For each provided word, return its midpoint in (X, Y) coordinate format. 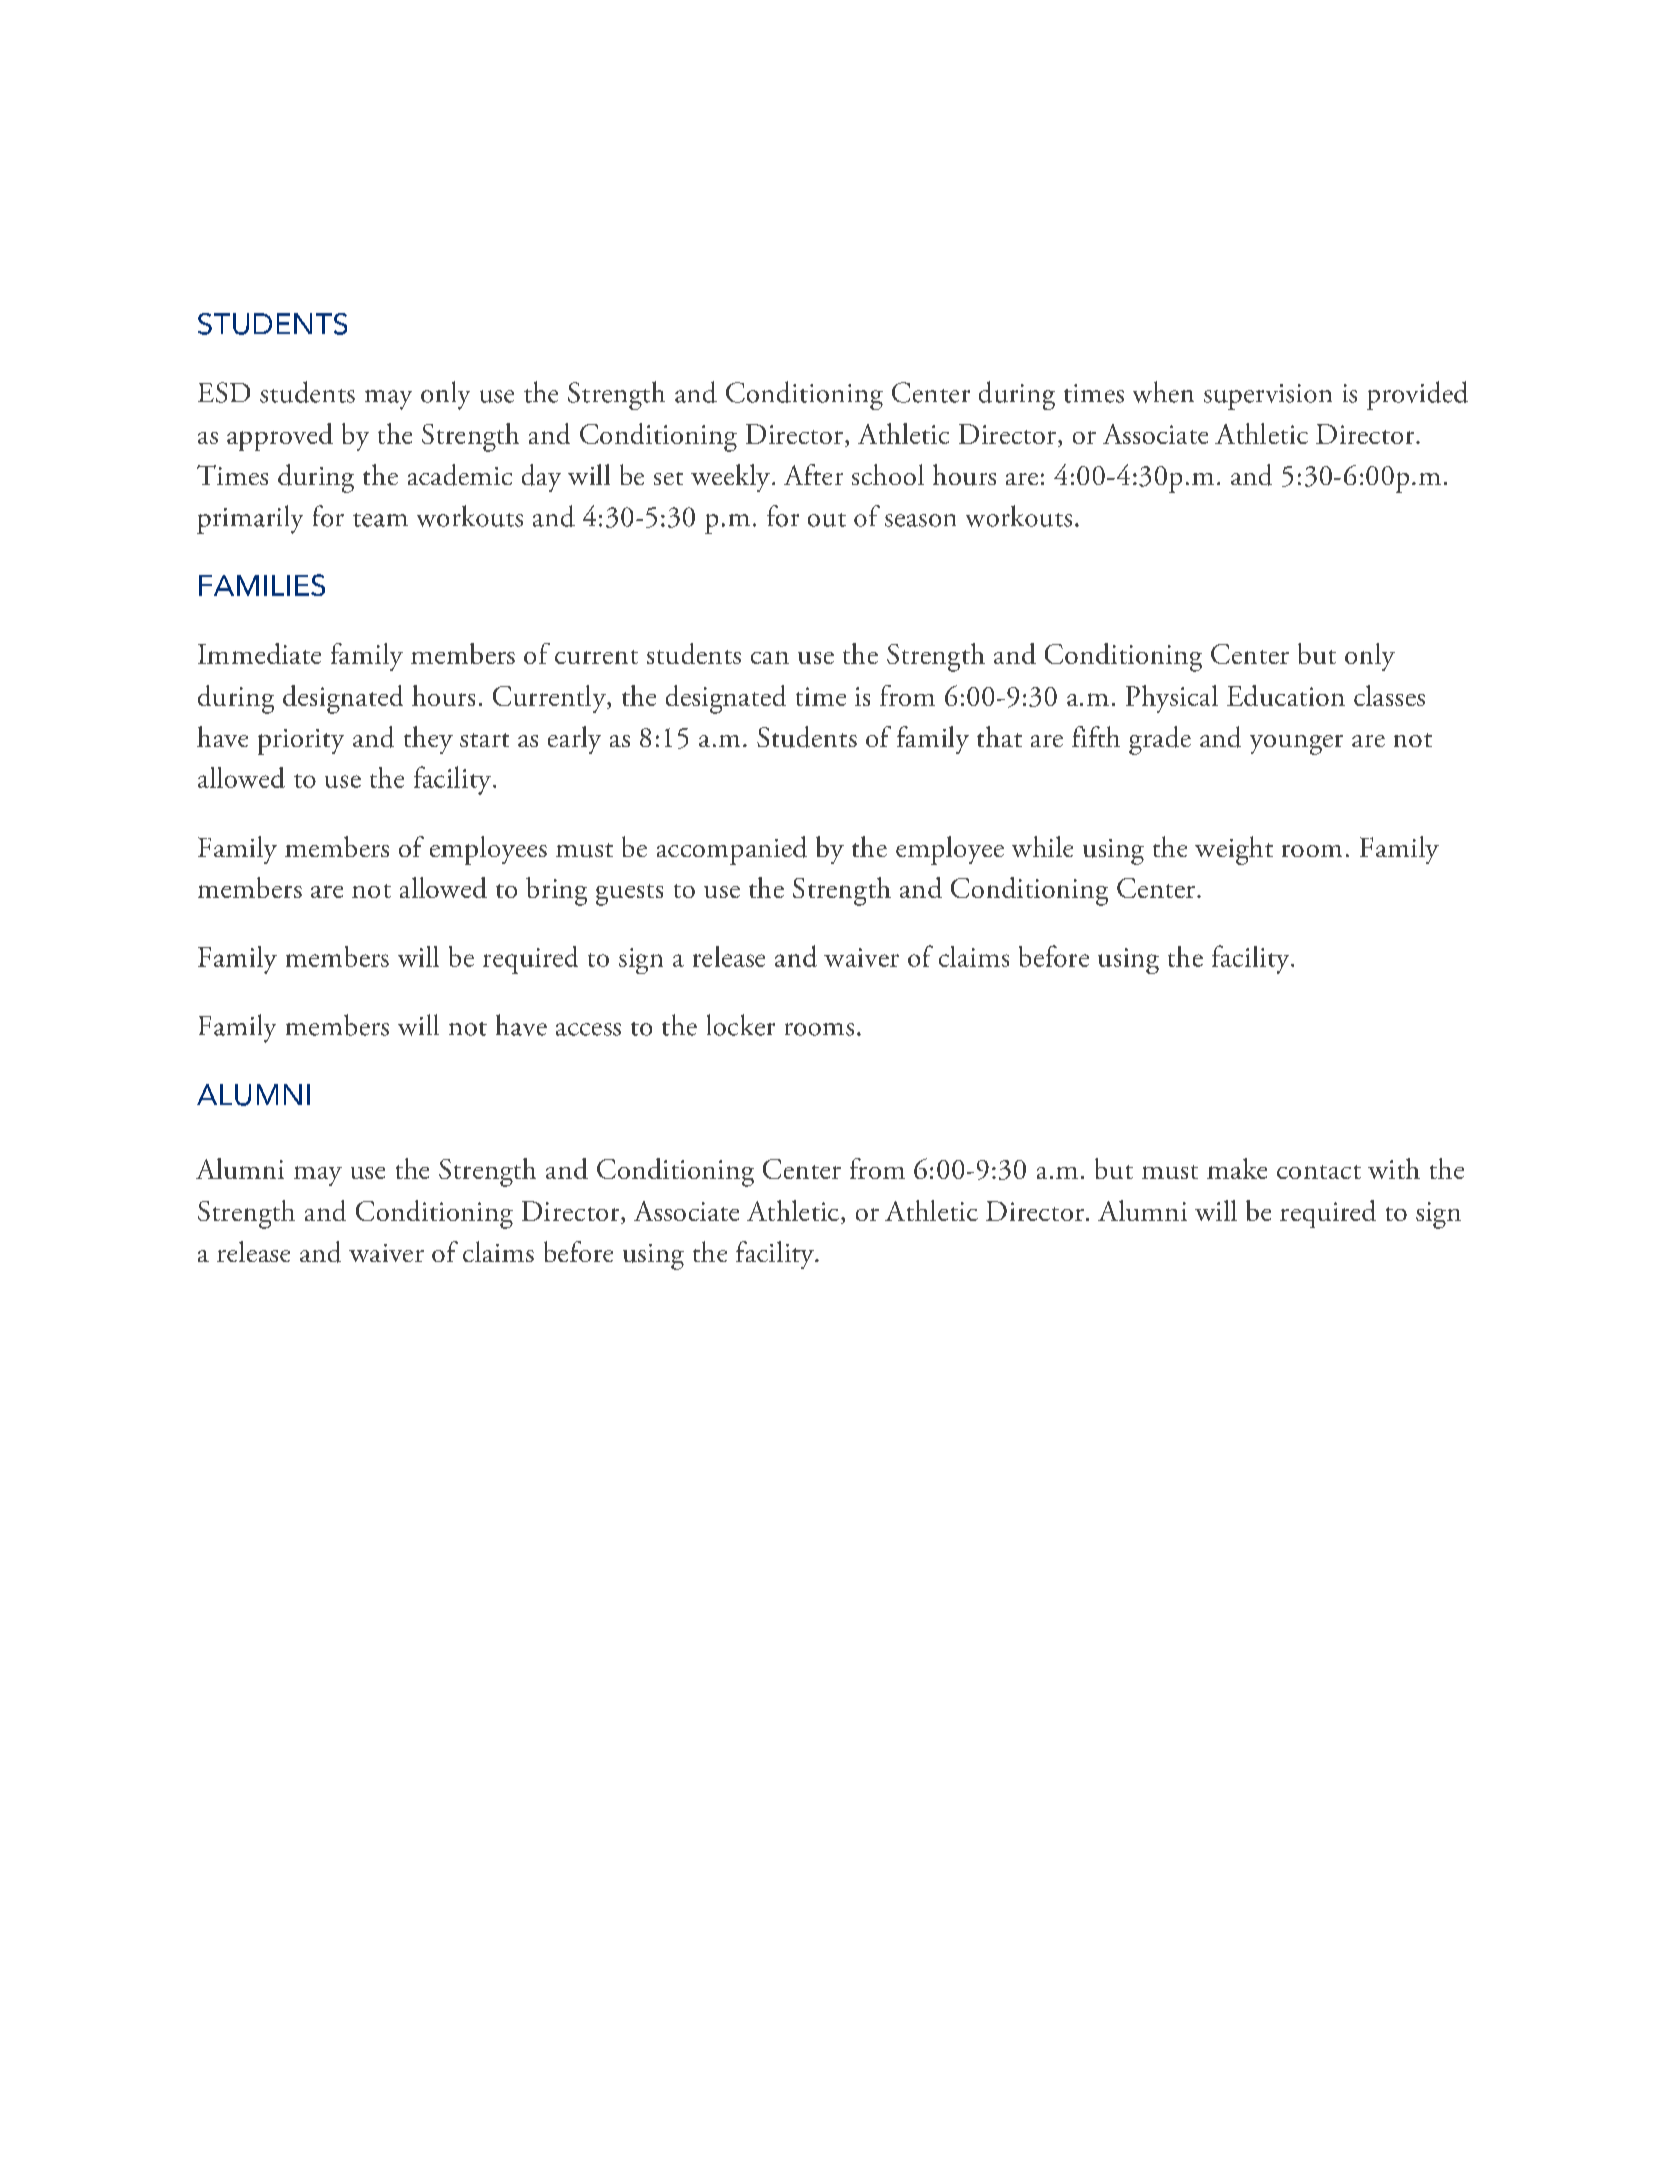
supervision (1268, 397)
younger (1296, 745)
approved (280, 437)
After (813, 474)
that (999, 736)
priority (301, 742)
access (588, 1029)
